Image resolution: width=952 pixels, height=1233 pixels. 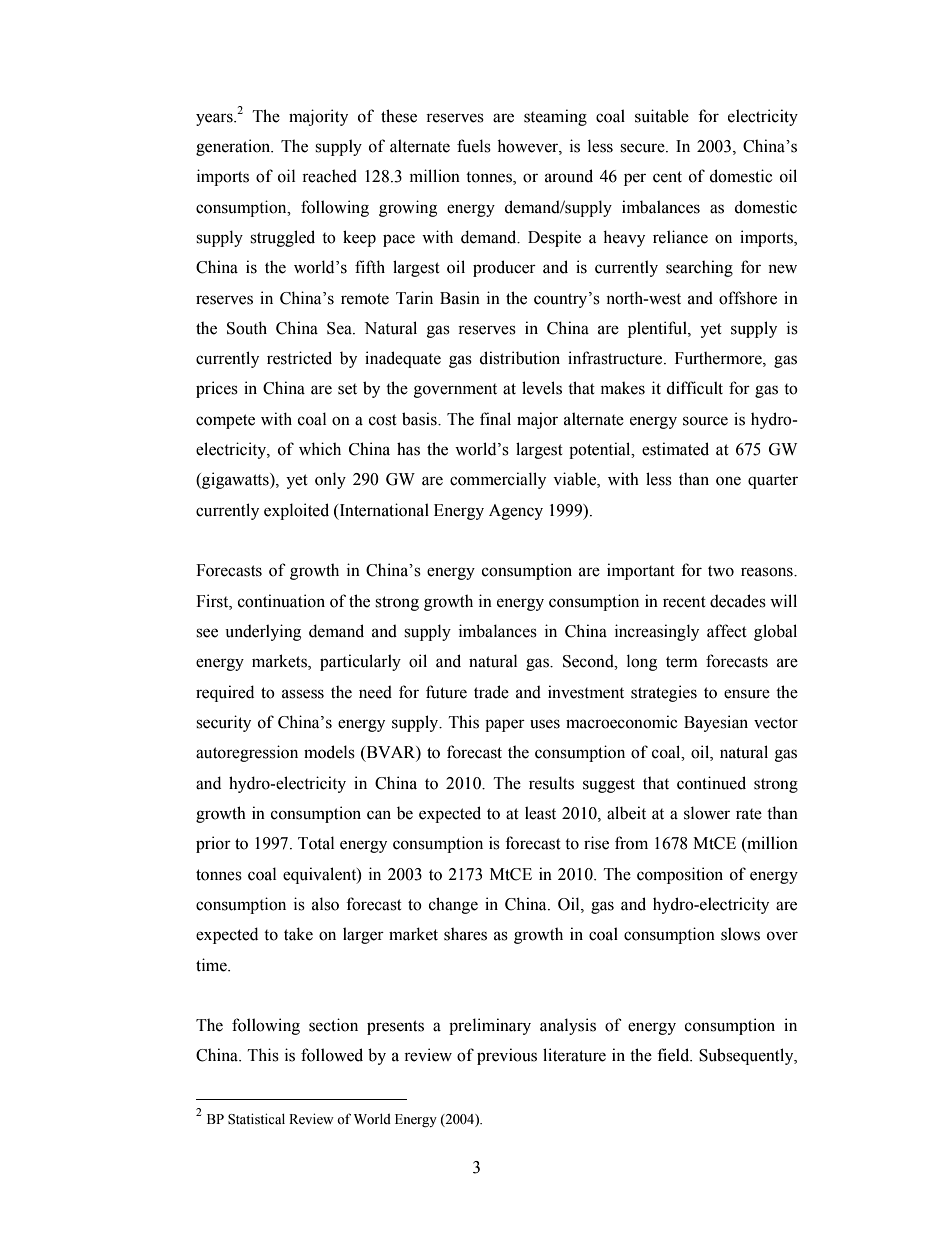 I want to click on Total, so click(x=316, y=843).
